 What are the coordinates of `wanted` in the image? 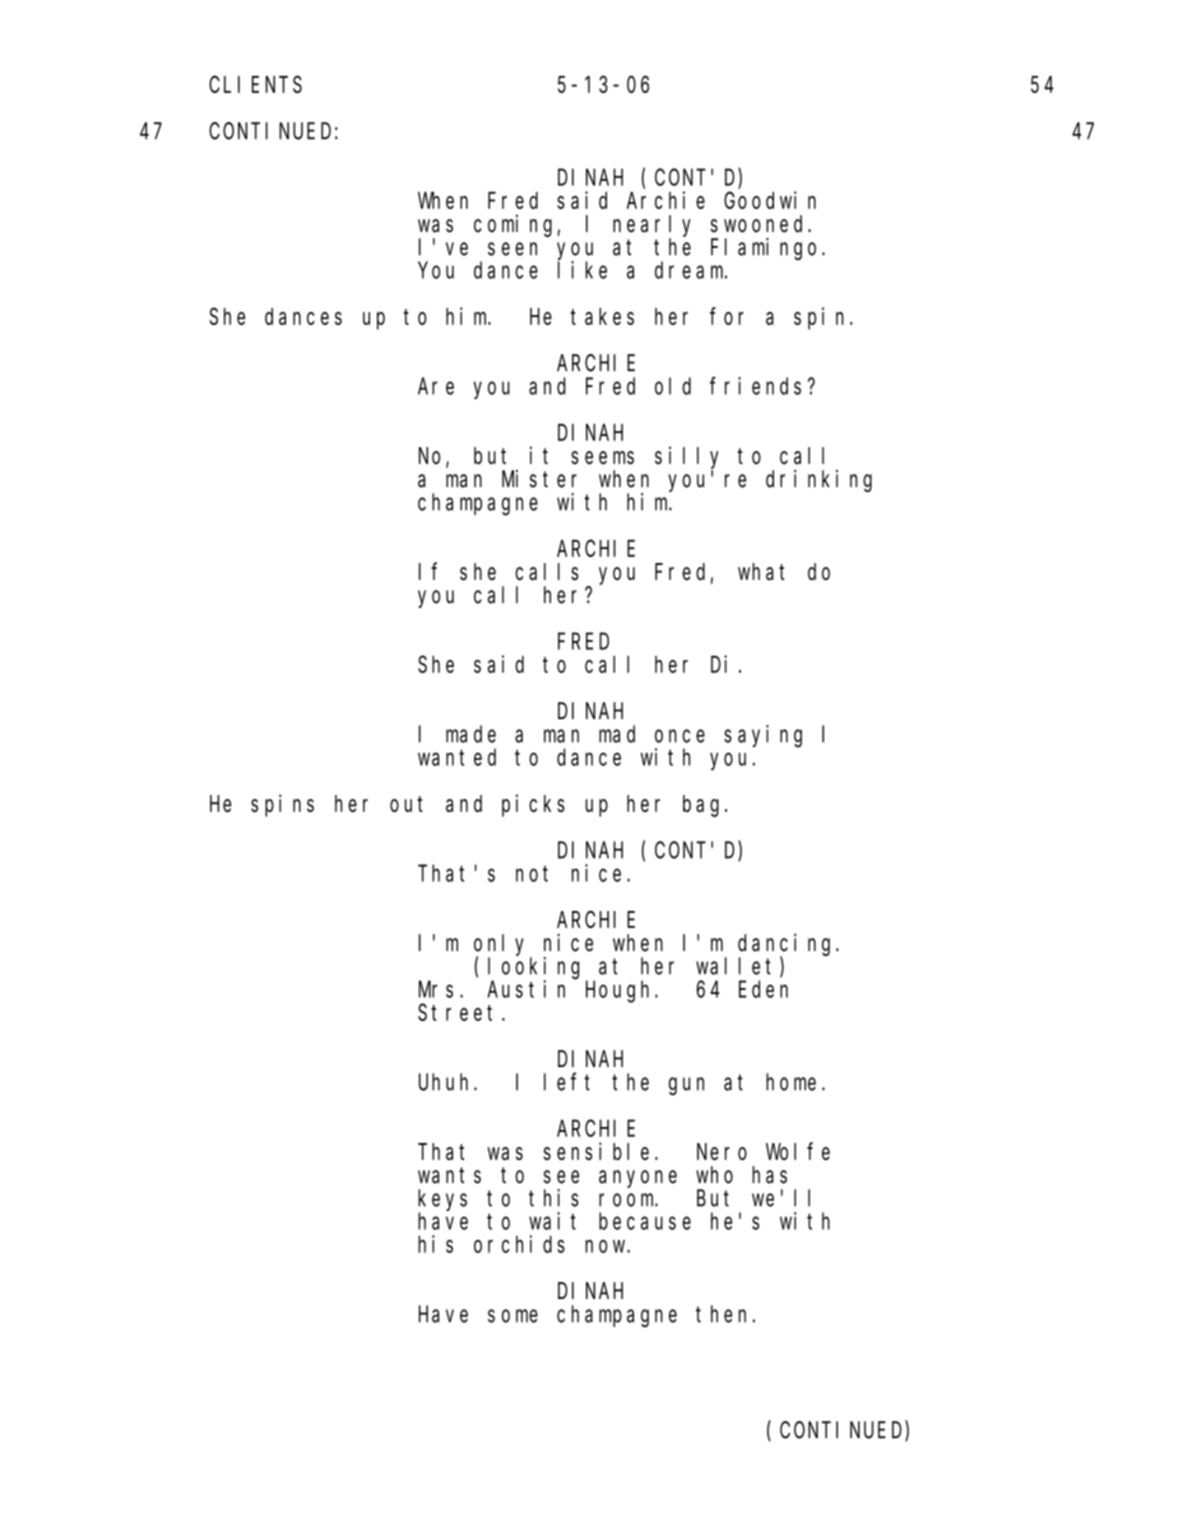 It's located at (457, 757).
